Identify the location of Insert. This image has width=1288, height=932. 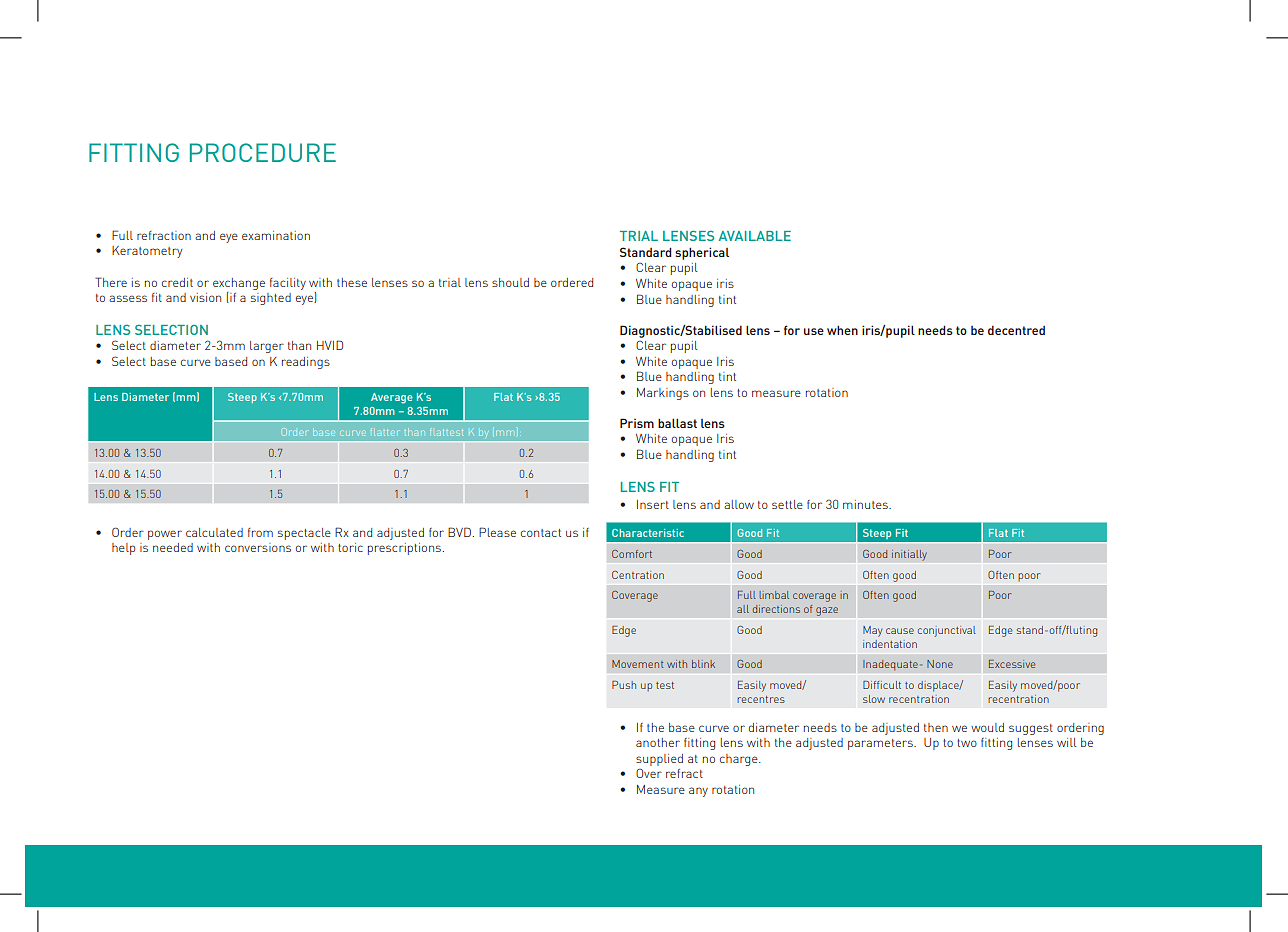
(653, 504).
